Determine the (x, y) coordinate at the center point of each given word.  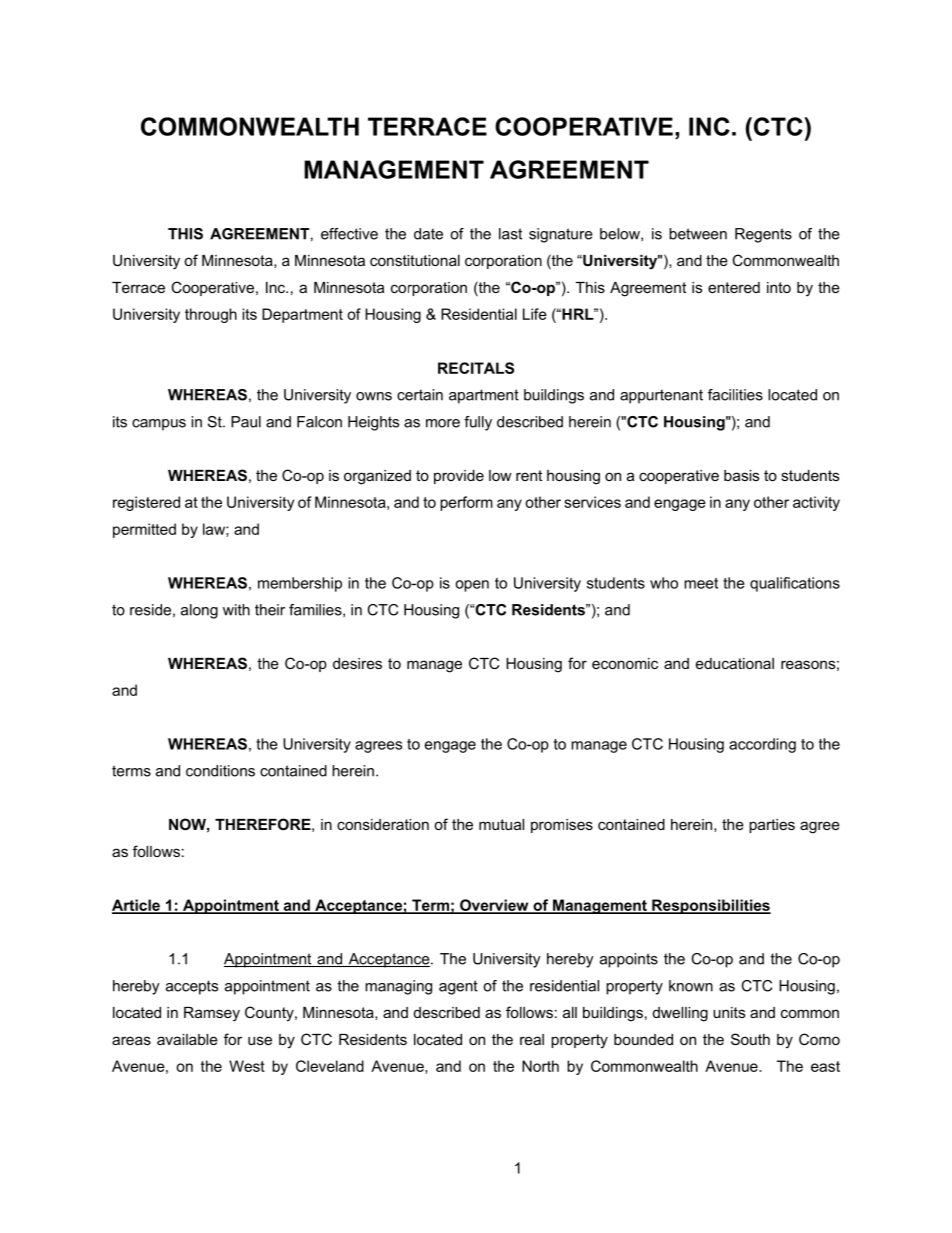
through (211, 315)
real (532, 1039)
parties (772, 826)
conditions (220, 771)
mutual (501, 824)
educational (735, 663)
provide (459, 477)
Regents (763, 235)
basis (741, 475)
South (750, 1039)
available (187, 1039)
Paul (246, 422)
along (199, 611)
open (472, 586)
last (510, 234)
